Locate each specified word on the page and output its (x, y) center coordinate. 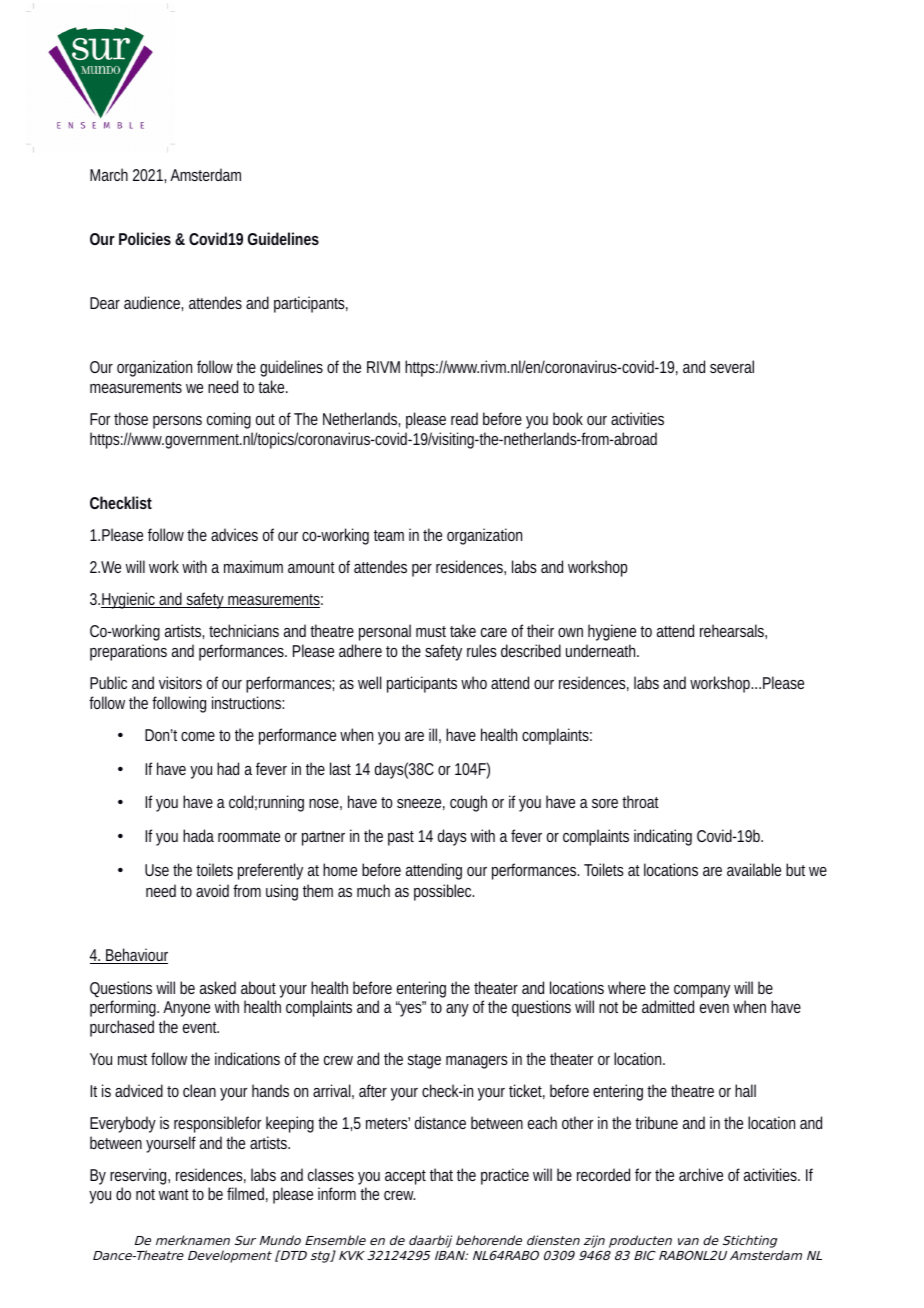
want (174, 1194)
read (464, 418)
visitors (180, 682)
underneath (602, 650)
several (732, 366)
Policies (145, 238)
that (441, 1174)
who (474, 682)
